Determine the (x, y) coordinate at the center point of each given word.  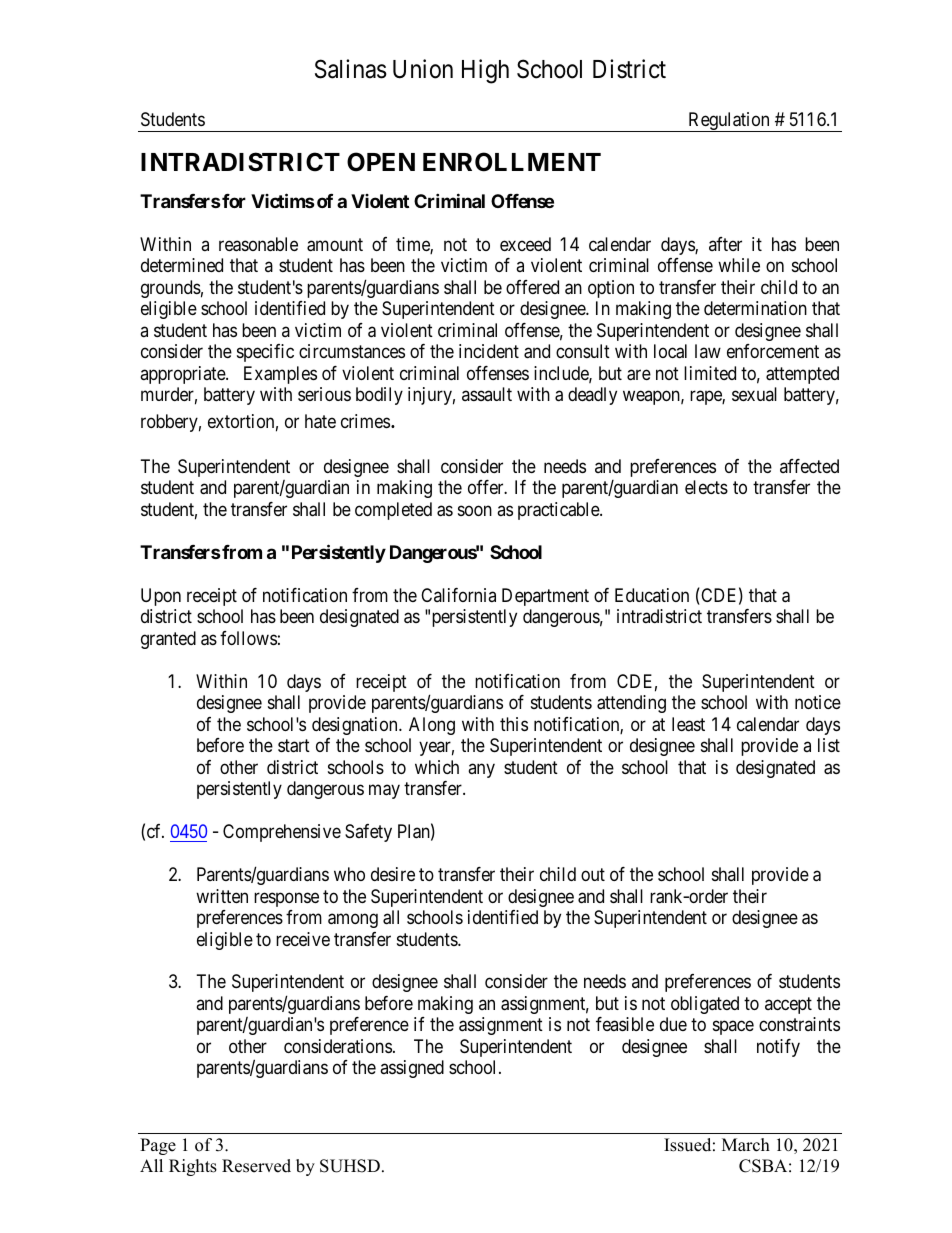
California (458, 595)
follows (248, 638)
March (746, 1145)
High (485, 71)
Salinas (351, 69)
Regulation (729, 122)
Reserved (256, 1166)
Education (652, 595)
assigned (412, 1069)
